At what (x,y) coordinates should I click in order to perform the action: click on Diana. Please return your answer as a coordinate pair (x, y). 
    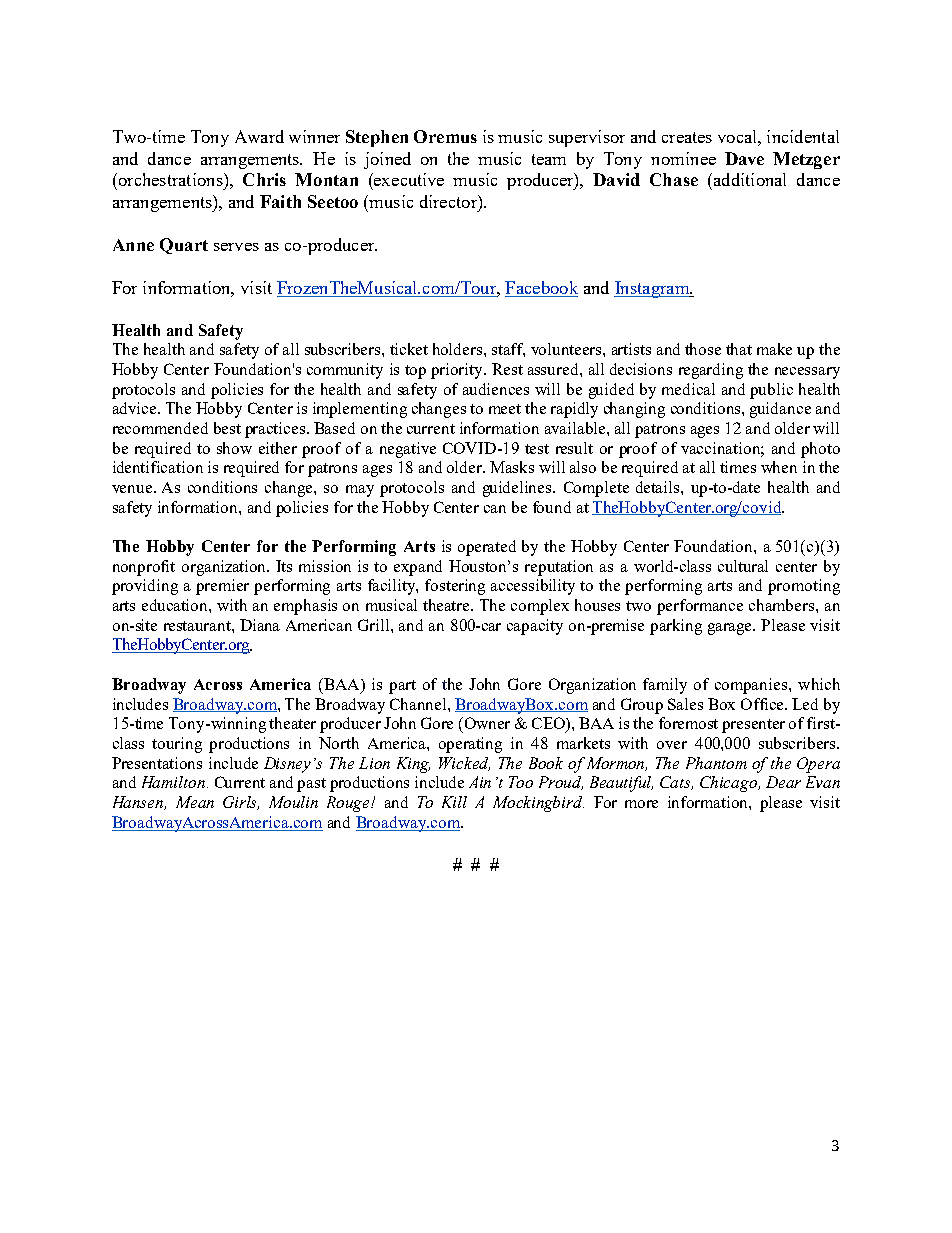
    Looking at the image, I should click on (260, 625).
